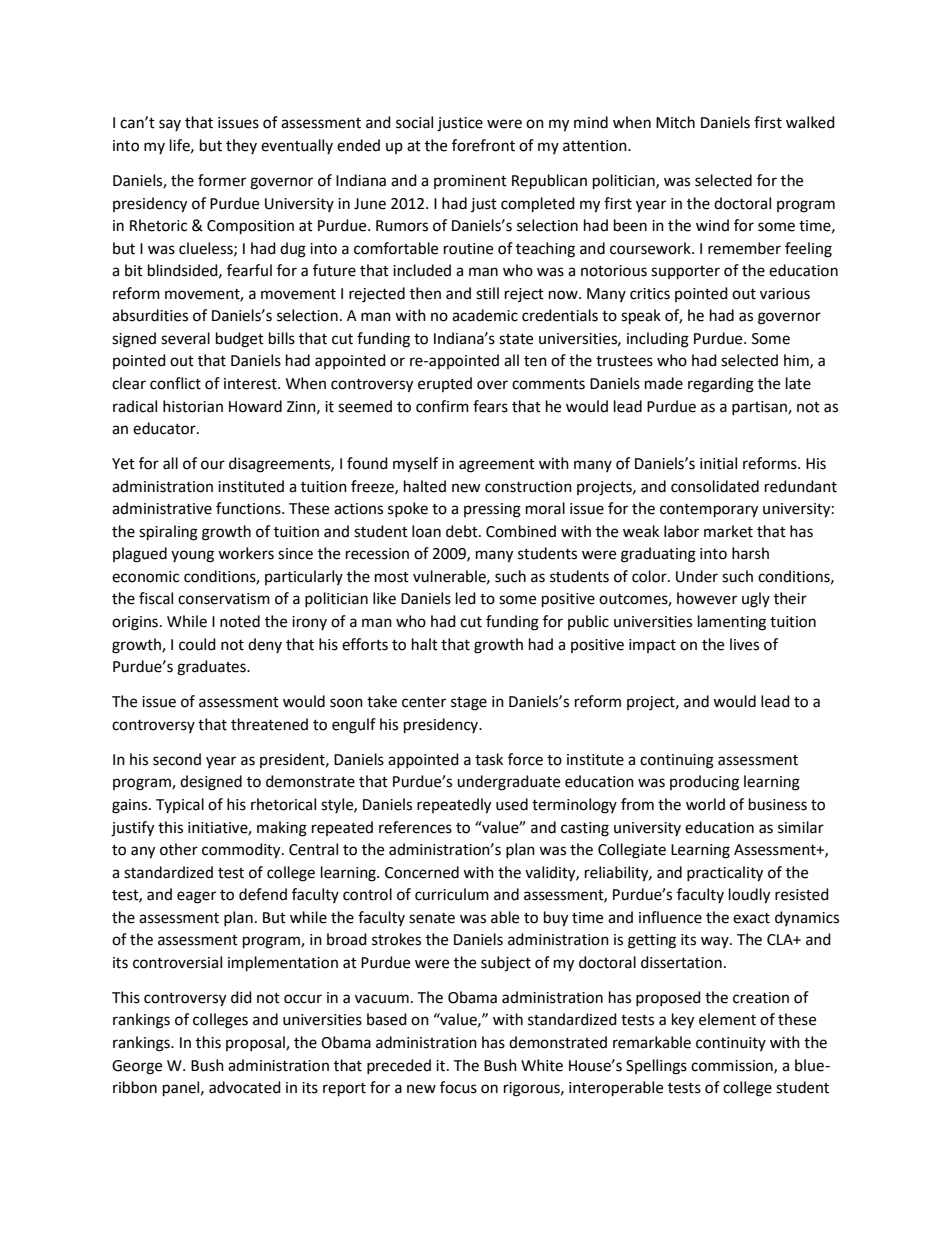 The height and width of the screenshot is (1233, 952). I want to click on regarding, so click(721, 385).
